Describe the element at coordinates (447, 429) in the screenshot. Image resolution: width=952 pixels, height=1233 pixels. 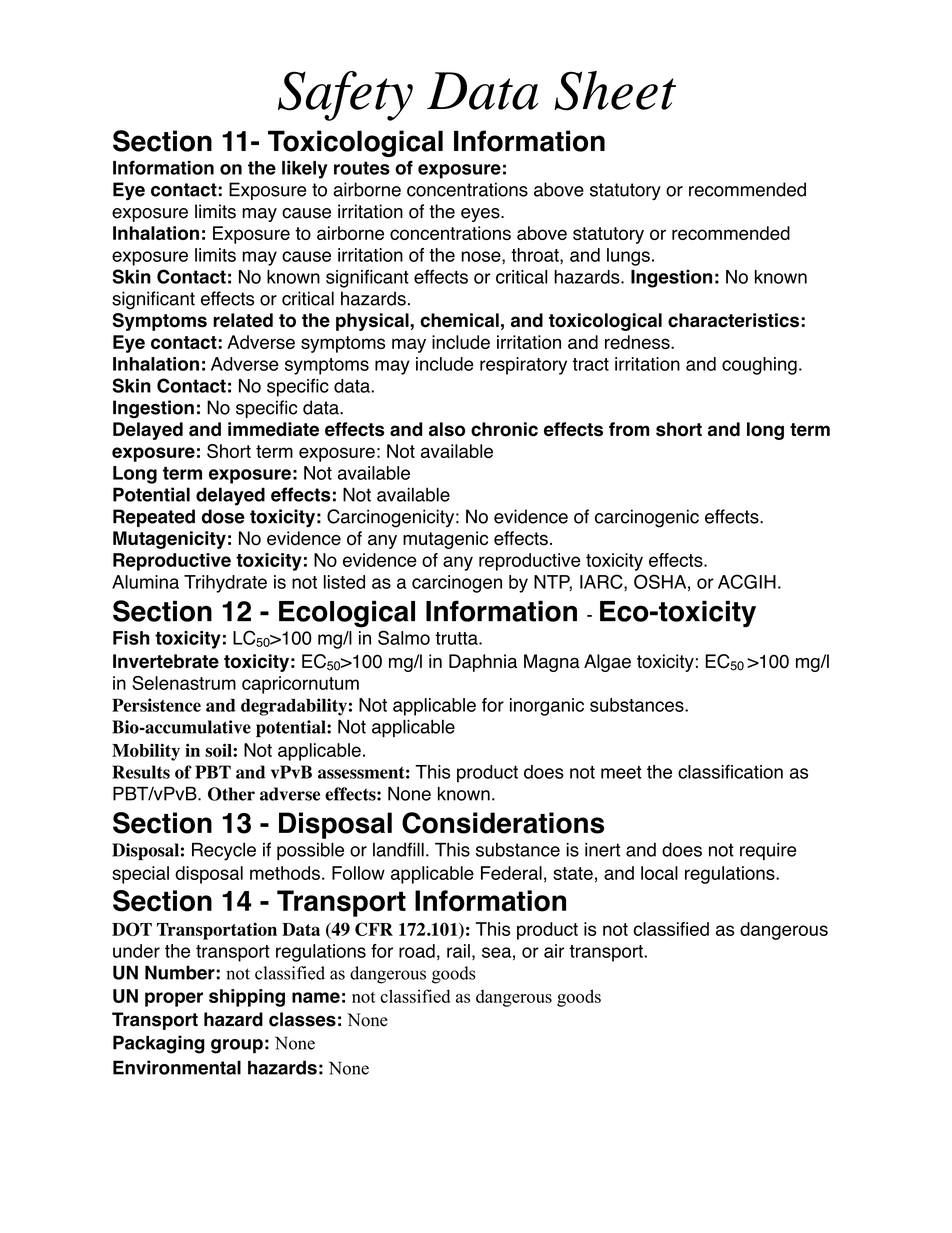
I see `also` at that location.
